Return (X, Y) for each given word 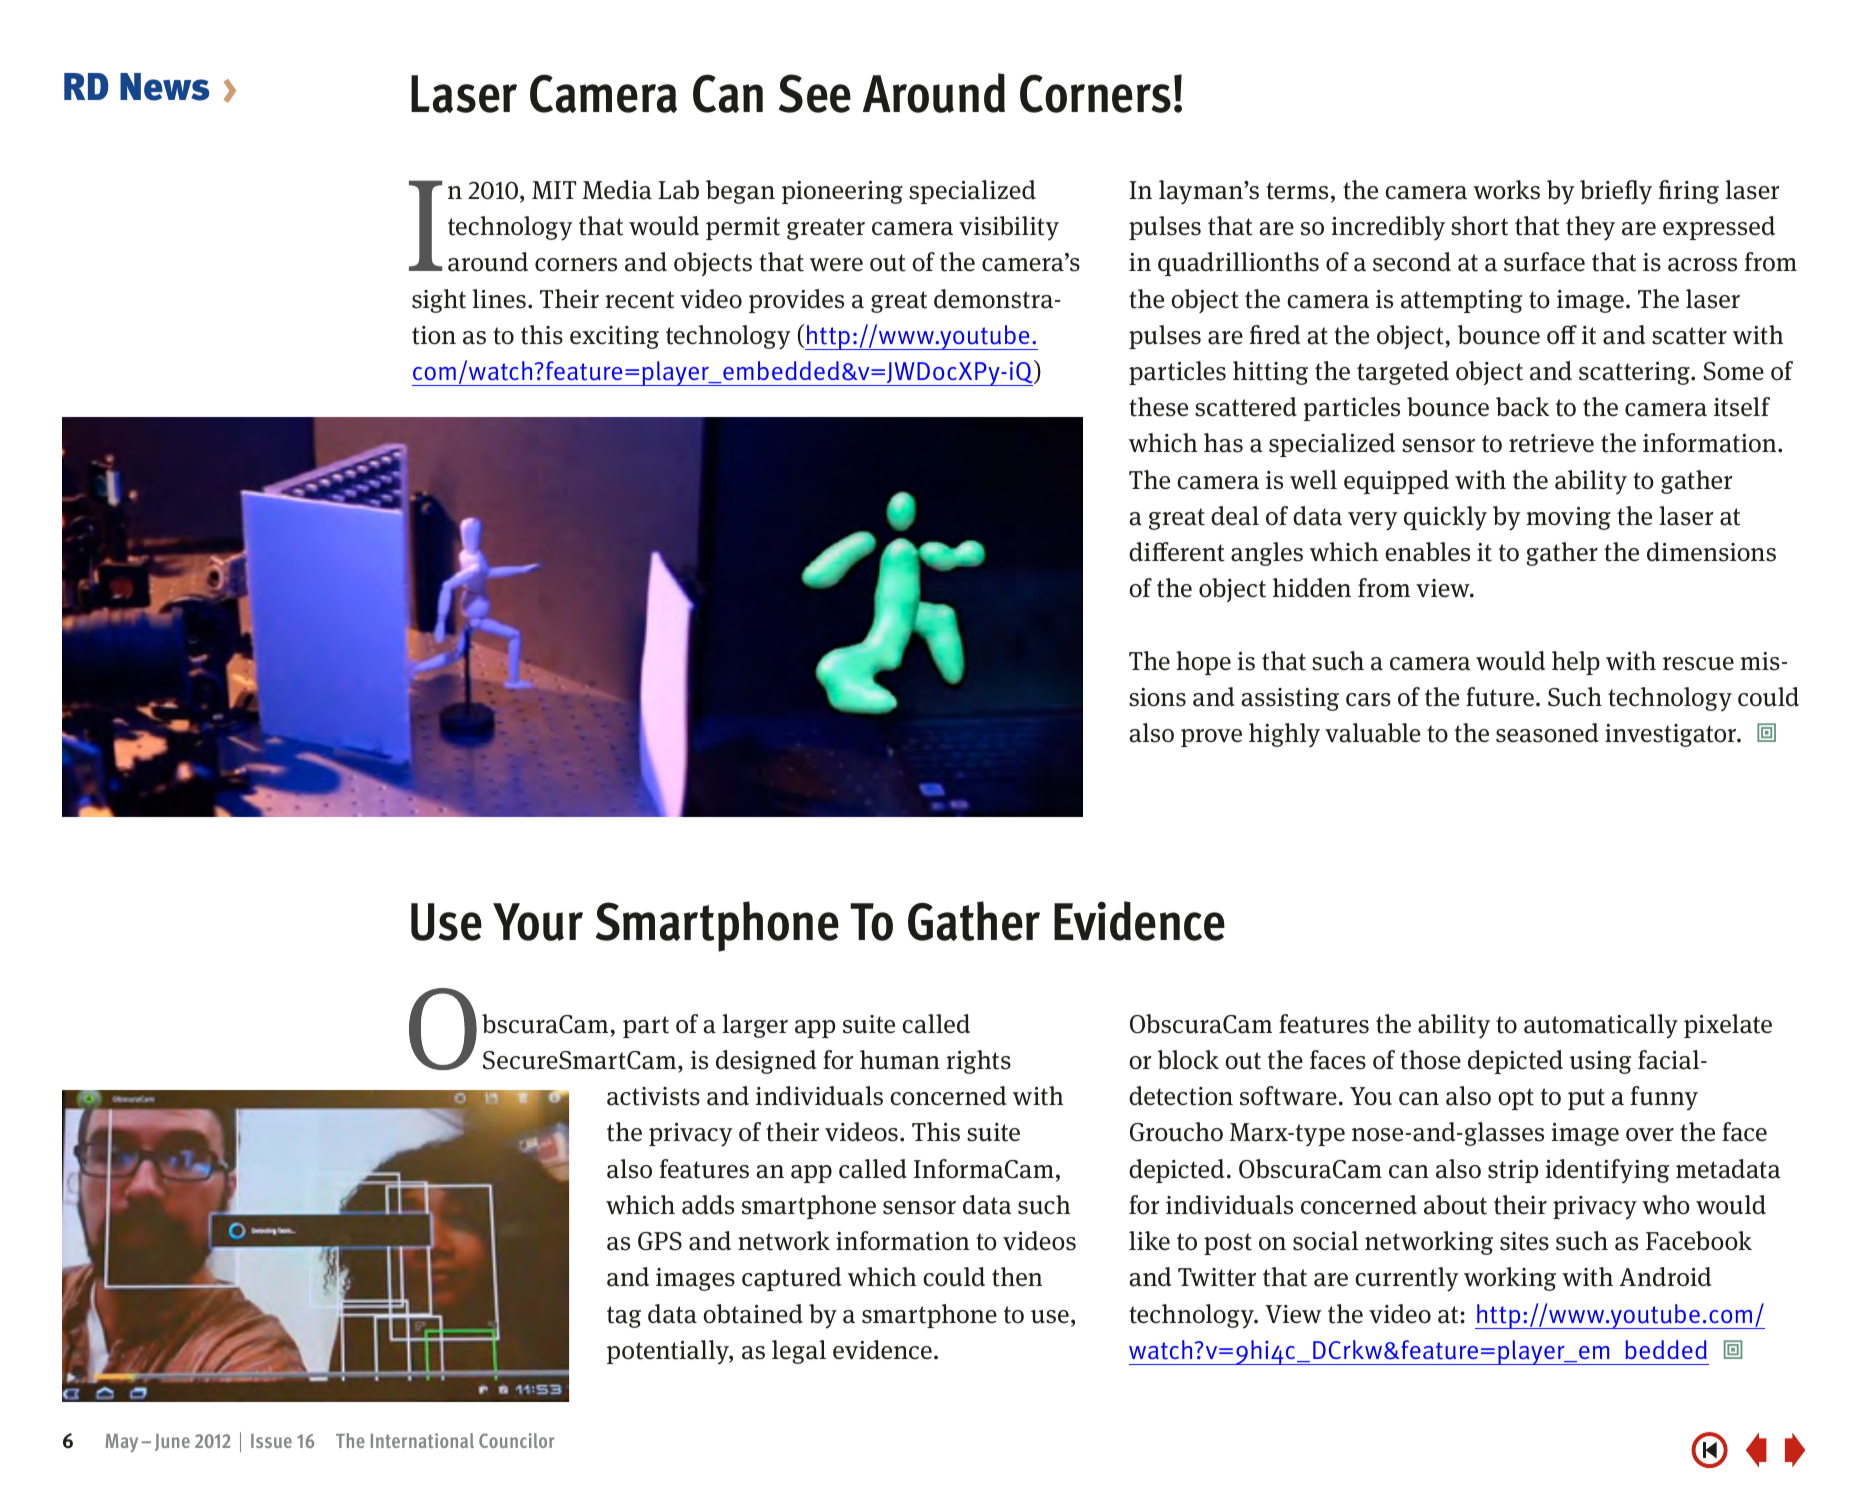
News (164, 87)
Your (538, 922)
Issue (271, 1441)
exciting (614, 337)
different (1177, 552)
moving (1568, 518)
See (815, 93)
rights (978, 1062)
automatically (1601, 1026)
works (1506, 190)
